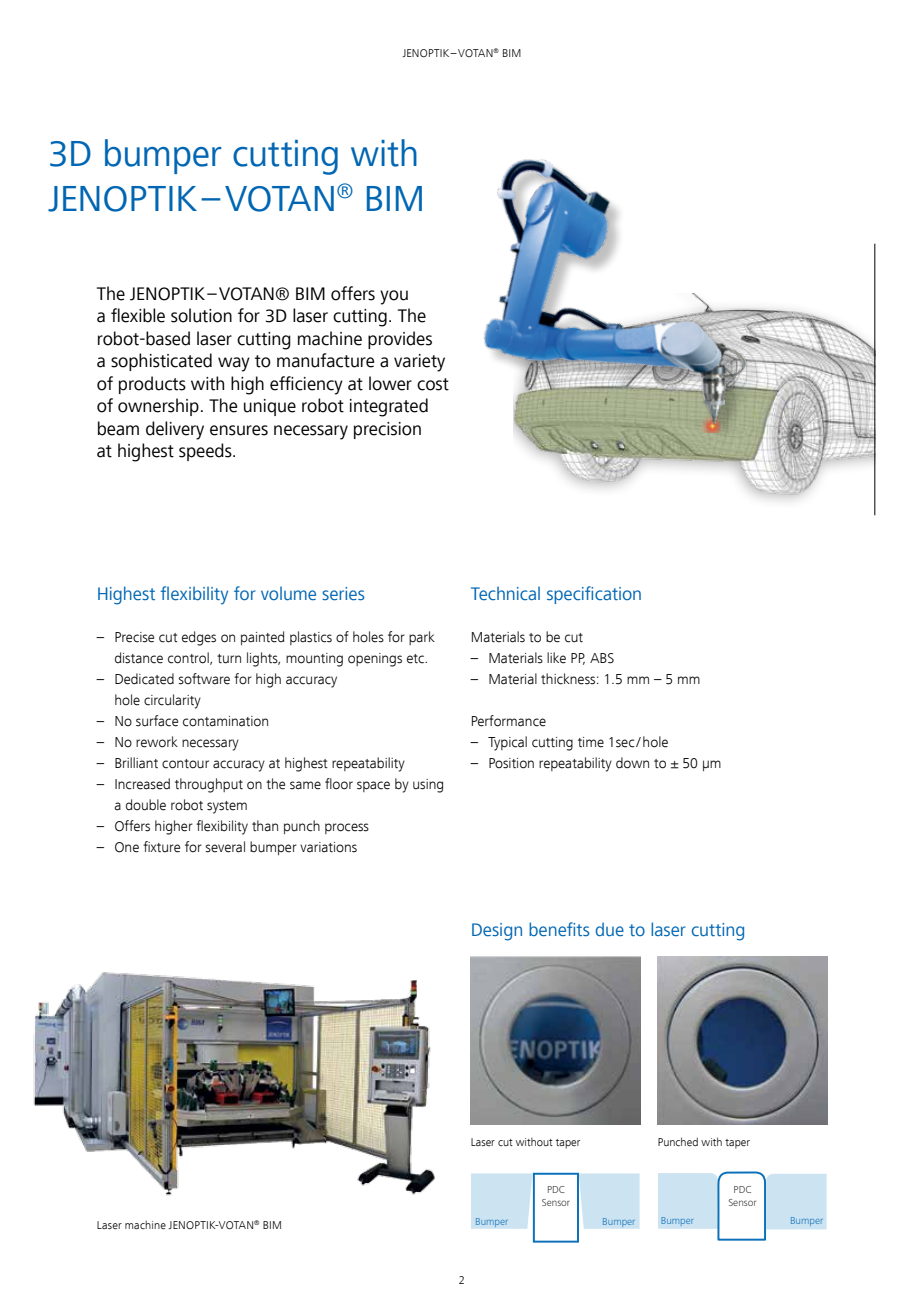 The image size is (924, 1308). What do you see at coordinates (594, 595) in the screenshot?
I see `specification` at bounding box center [594, 595].
